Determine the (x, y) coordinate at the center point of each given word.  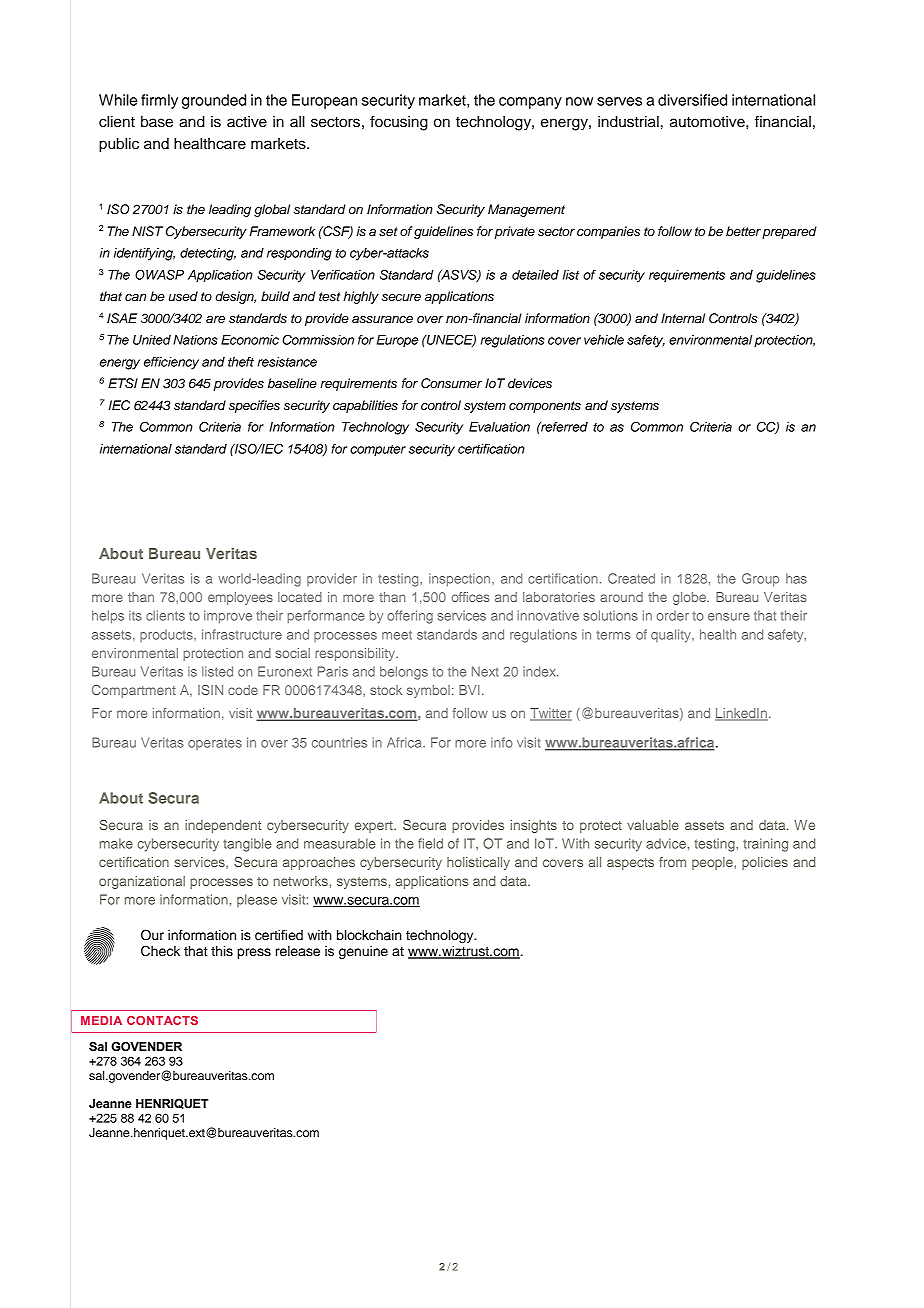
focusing (399, 123)
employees (240, 598)
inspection (461, 580)
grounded (214, 101)
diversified (692, 100)
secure (401, 298)
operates (215, 744)
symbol (428, 691)
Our (152, 935)
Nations (195, 340)
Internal (683, 318)
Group (761, 580)
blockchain (369, 935)
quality (672, 636)
